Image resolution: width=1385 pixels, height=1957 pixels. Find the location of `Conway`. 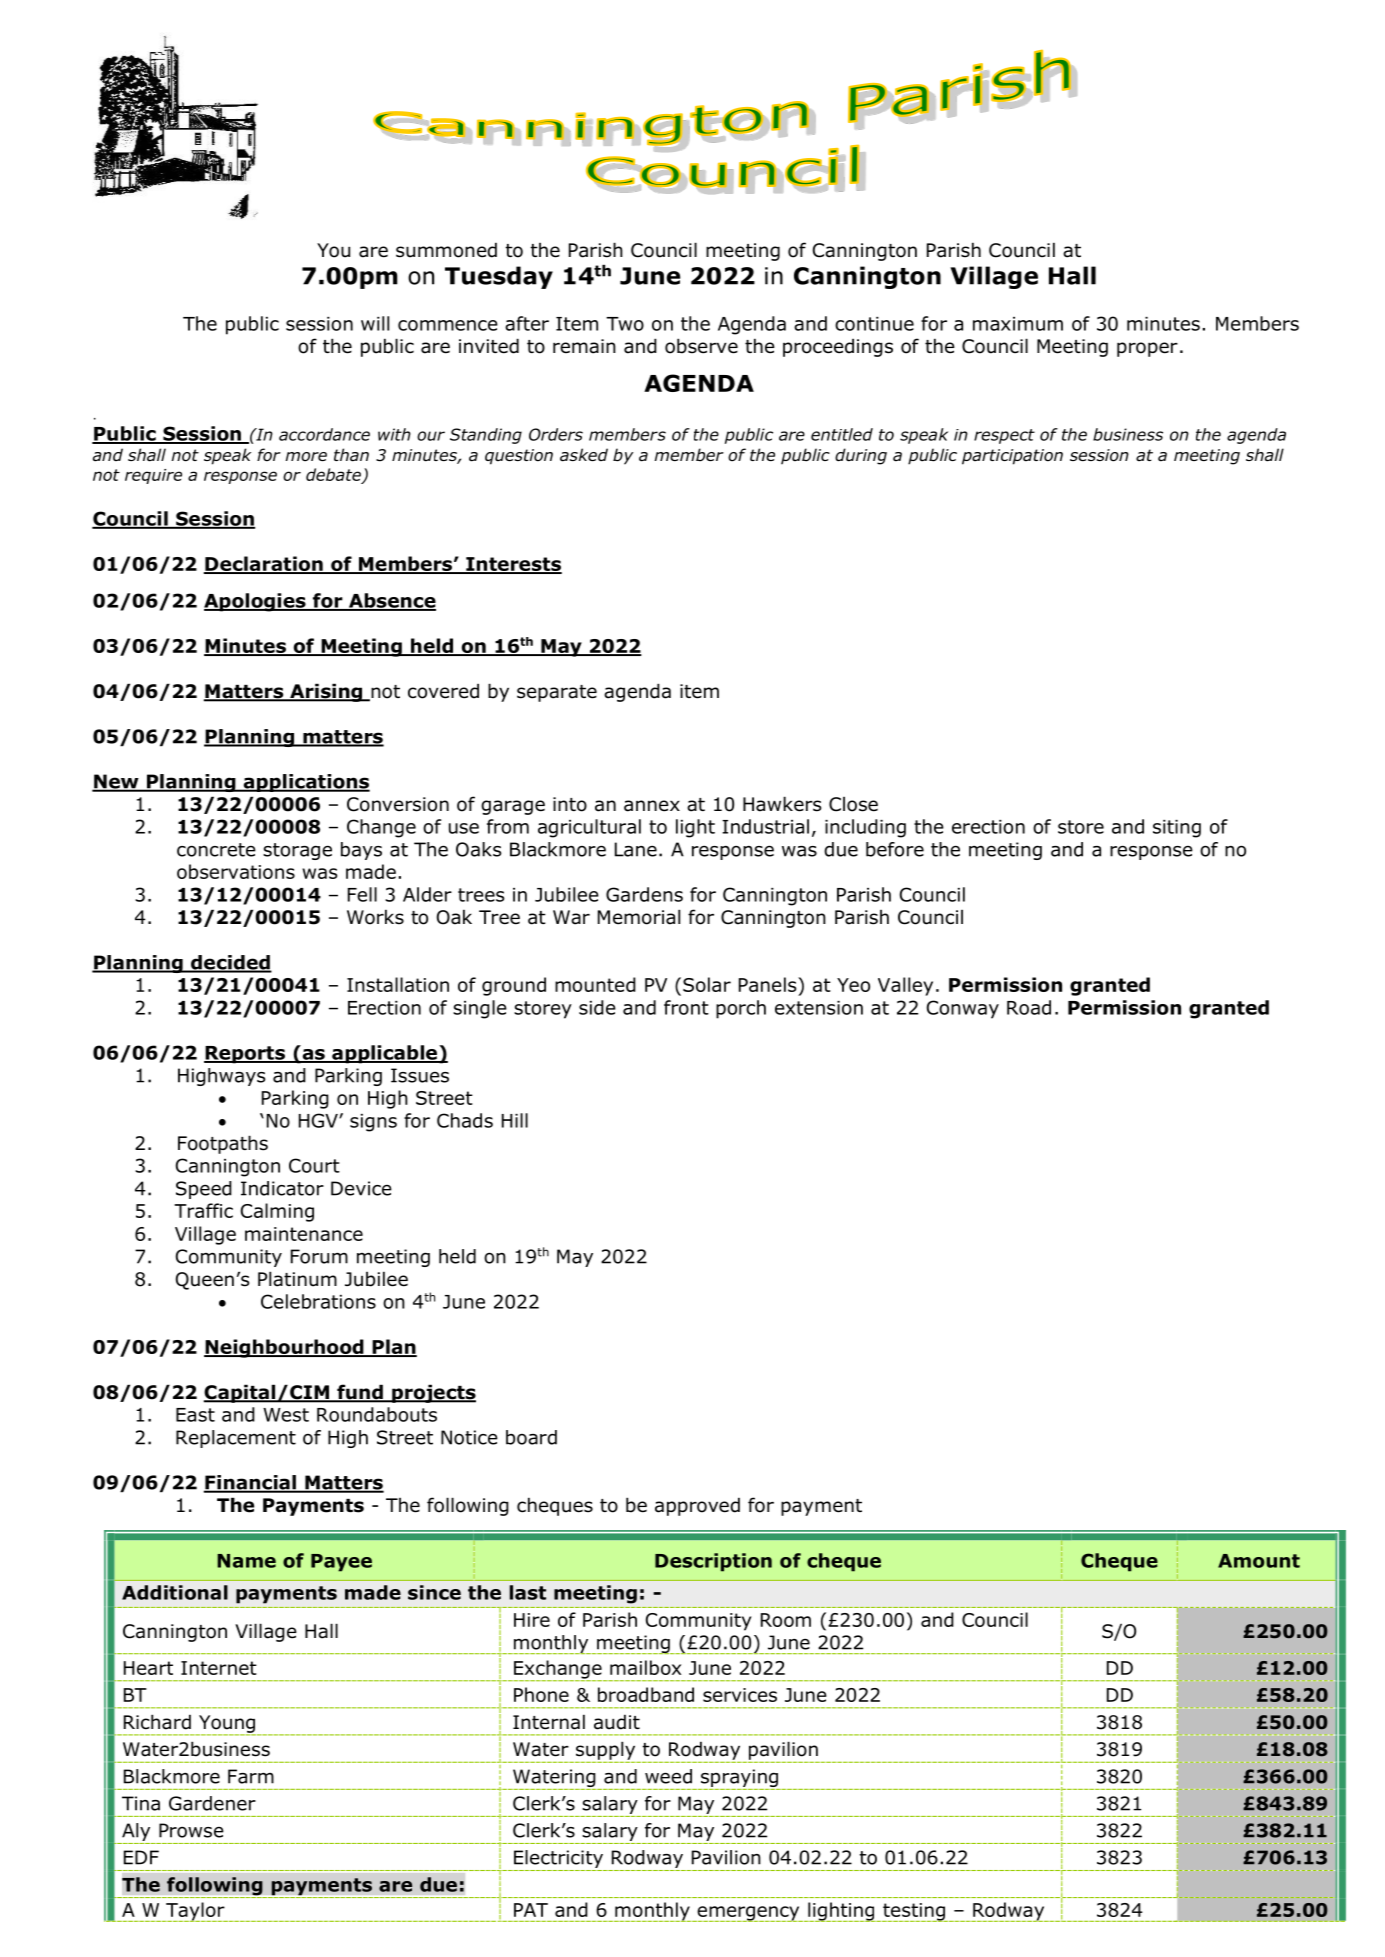

Conway is located at coordinates (963, 1009).
